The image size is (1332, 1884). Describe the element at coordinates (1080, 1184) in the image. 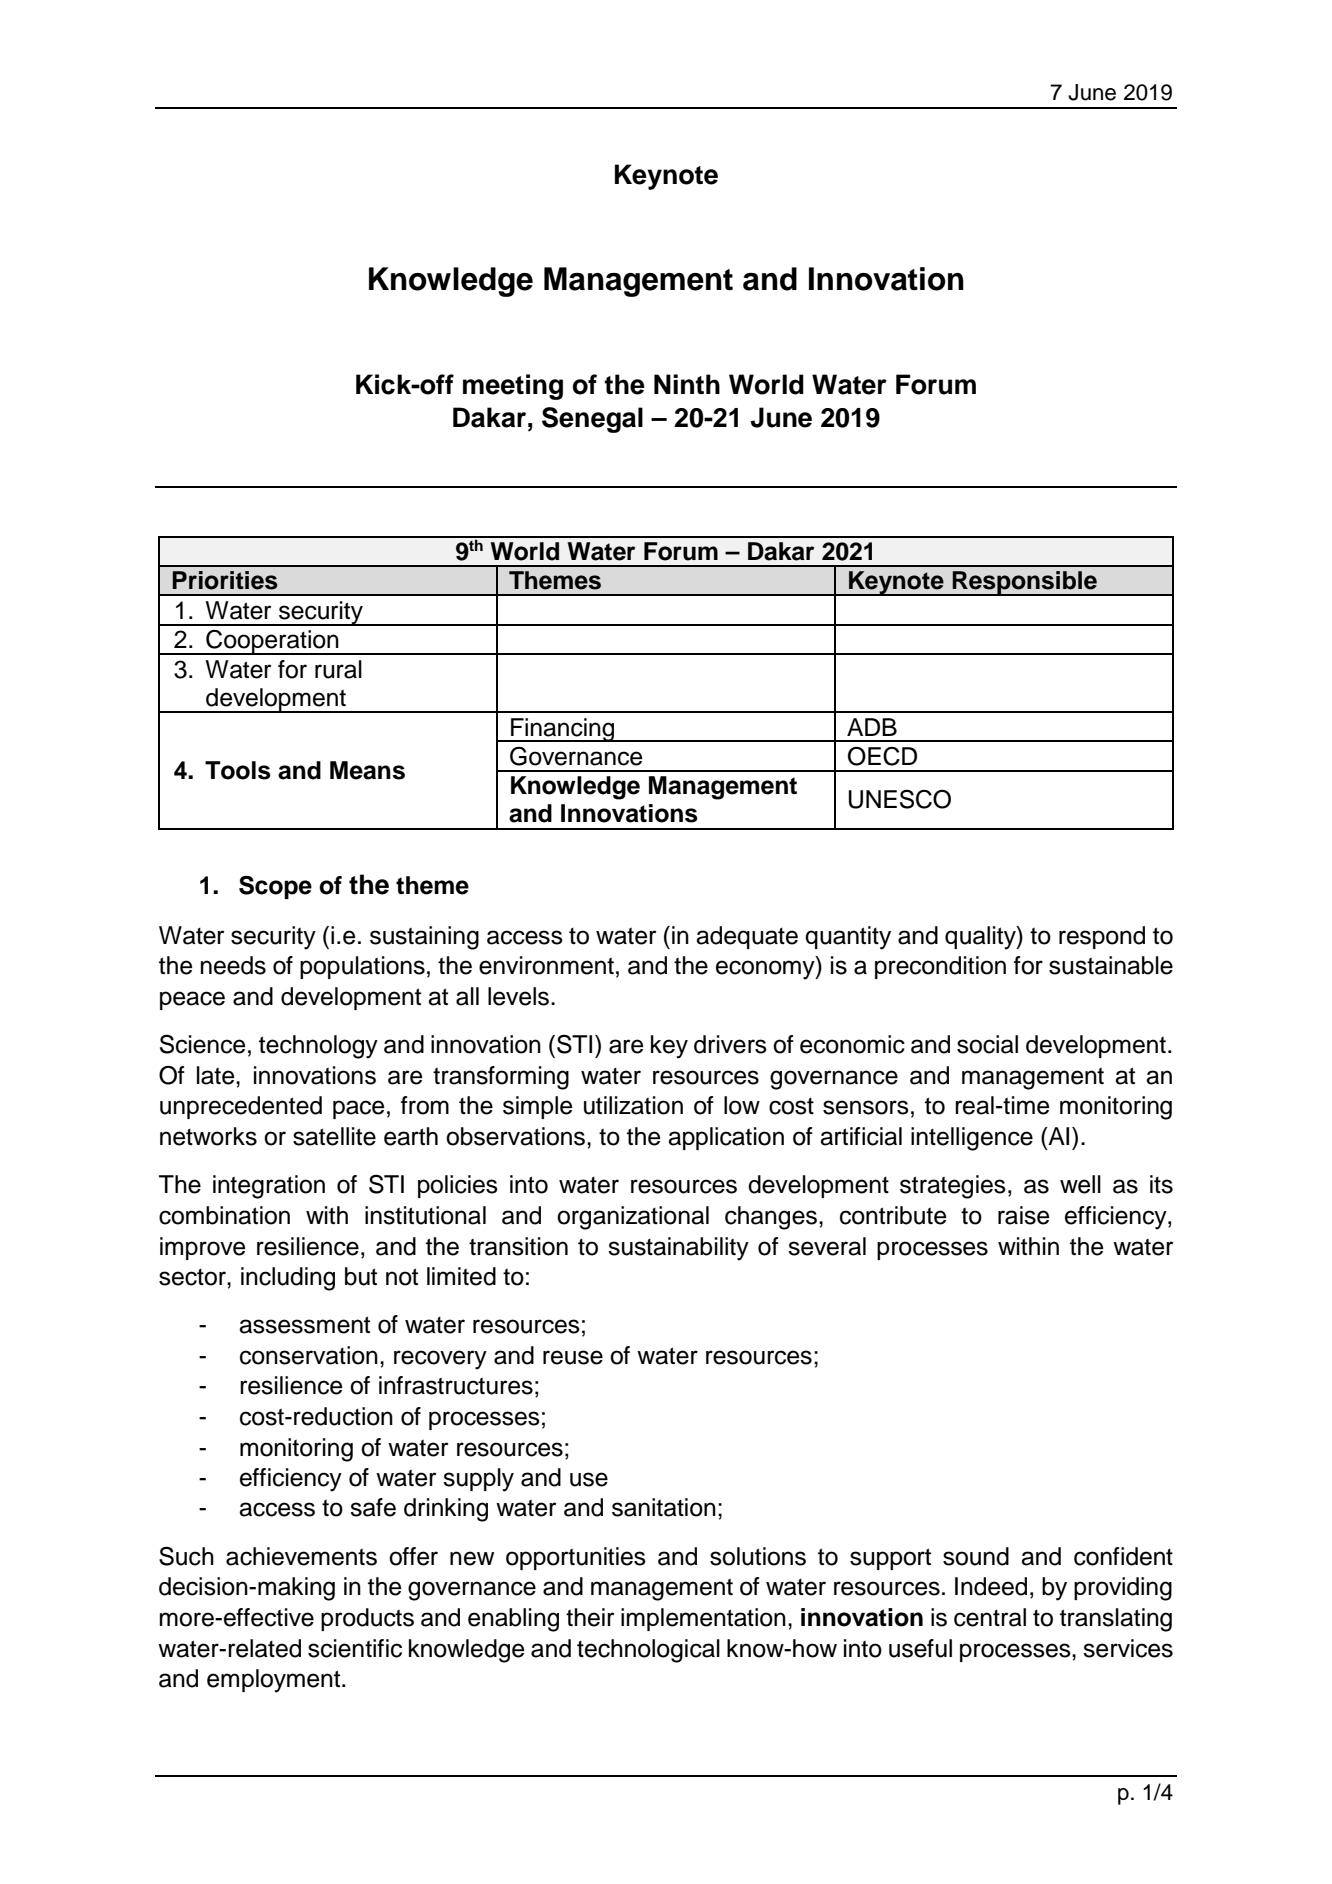

I see `well` at that location.
